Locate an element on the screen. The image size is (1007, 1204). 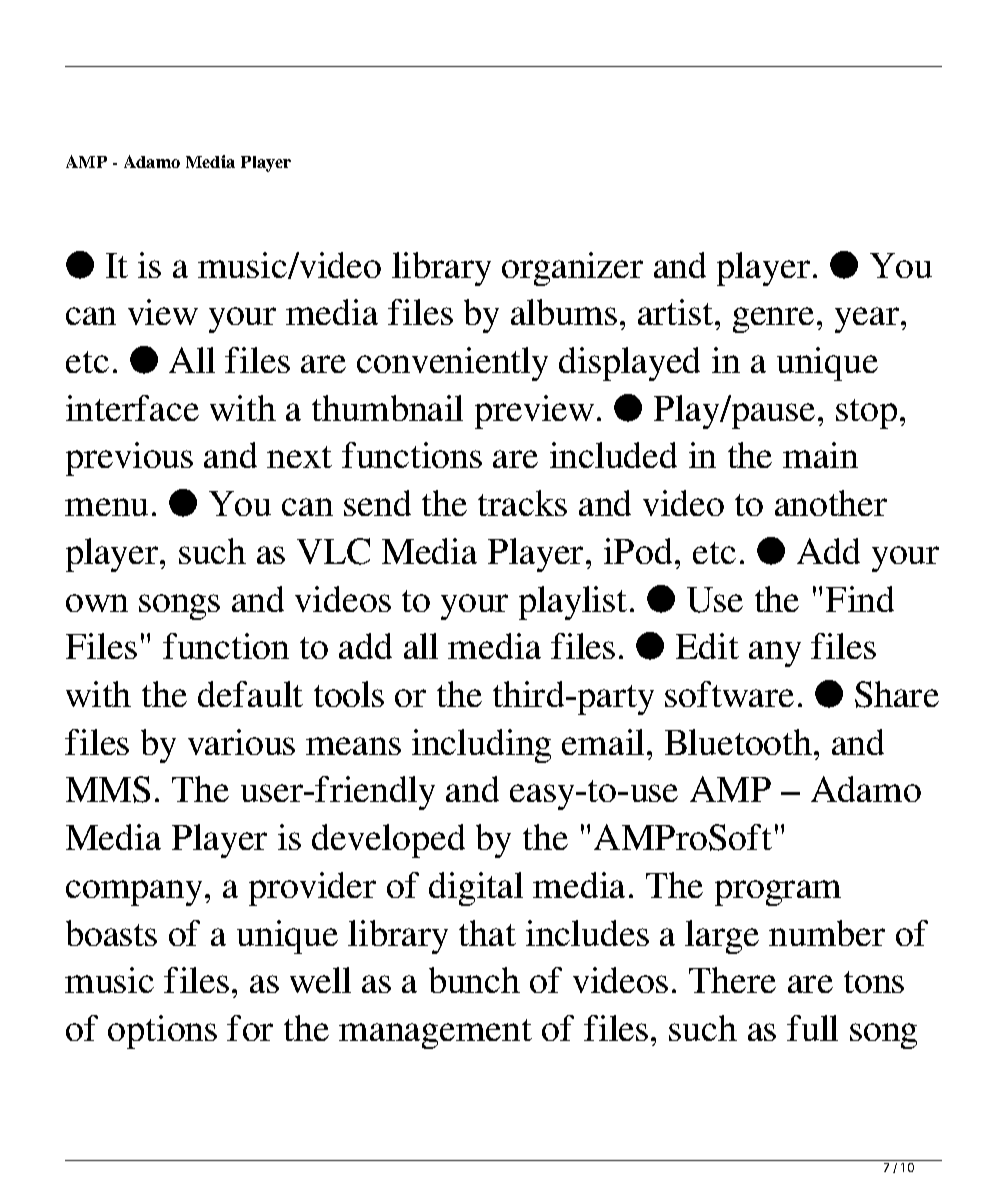
interface is located at coordinates (132, 408).
